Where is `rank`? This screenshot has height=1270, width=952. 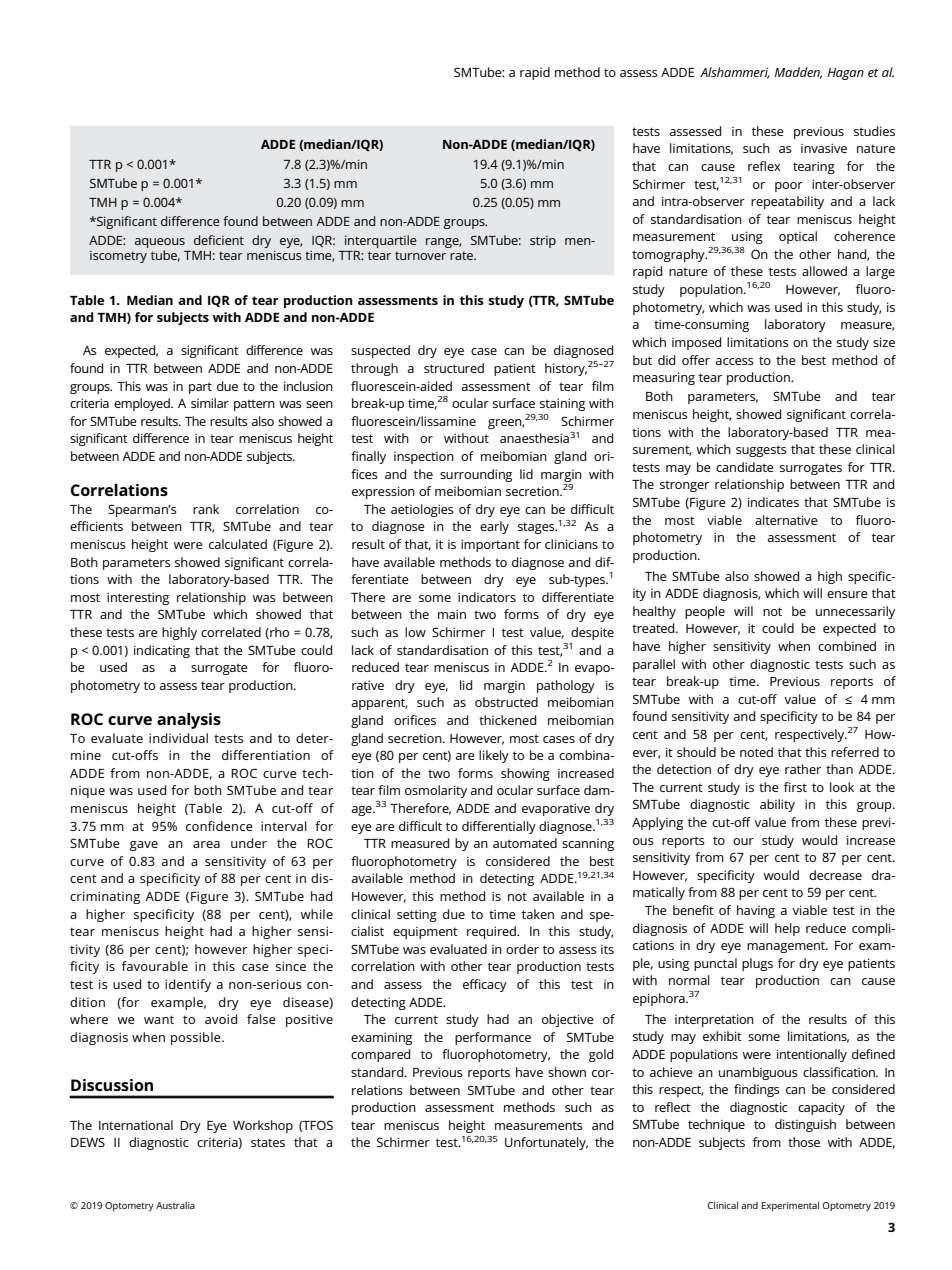
rank is located at coordinates (206, 509).
